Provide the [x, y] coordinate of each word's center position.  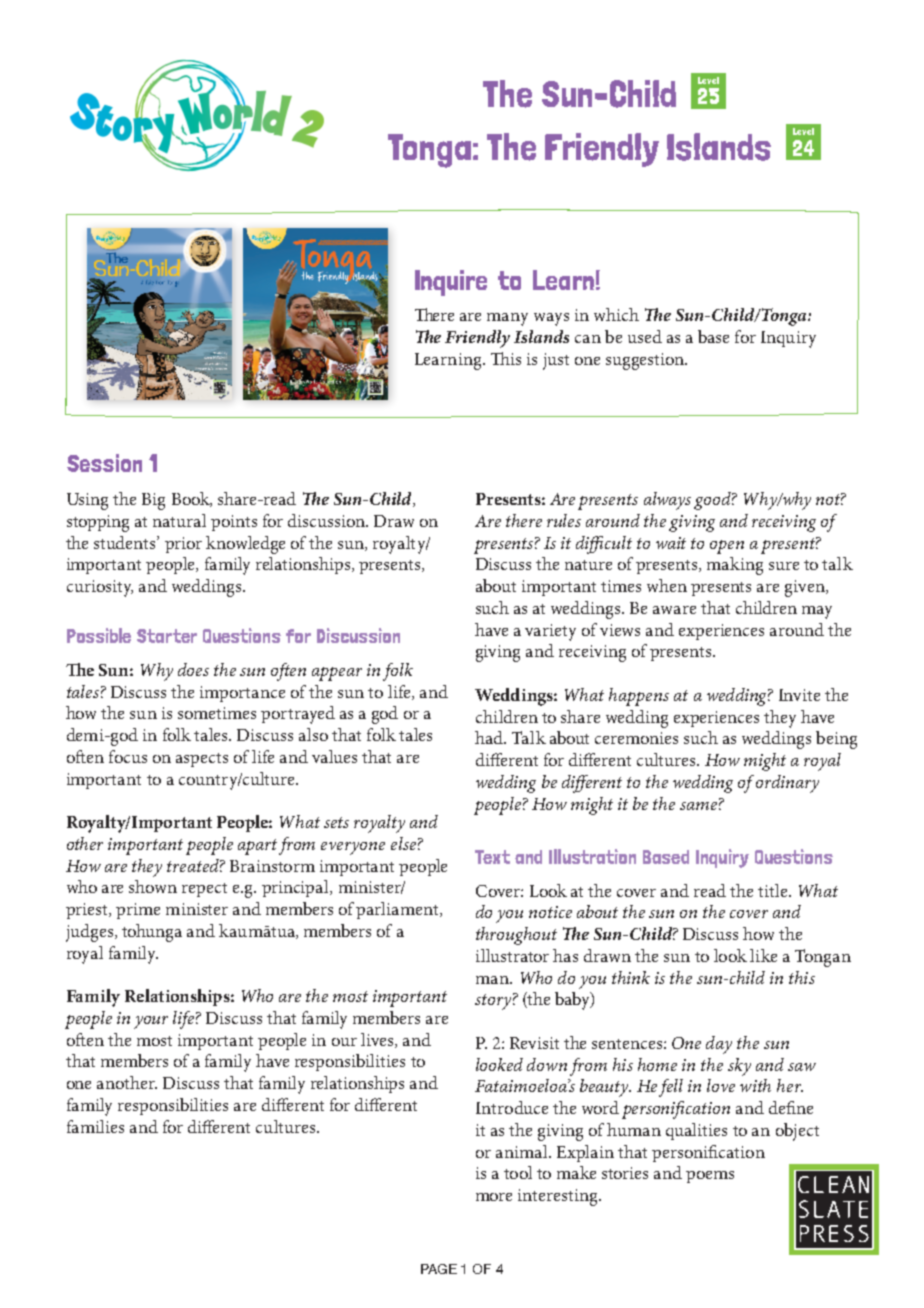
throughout [516, 936]
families [95, 1126]
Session [104, 463]
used [645, 336]
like [763, 955]
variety [550, 632]
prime [138, 911]
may [817, 612]
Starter [167, 636]
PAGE [439, 1269]
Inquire [451, 283]
